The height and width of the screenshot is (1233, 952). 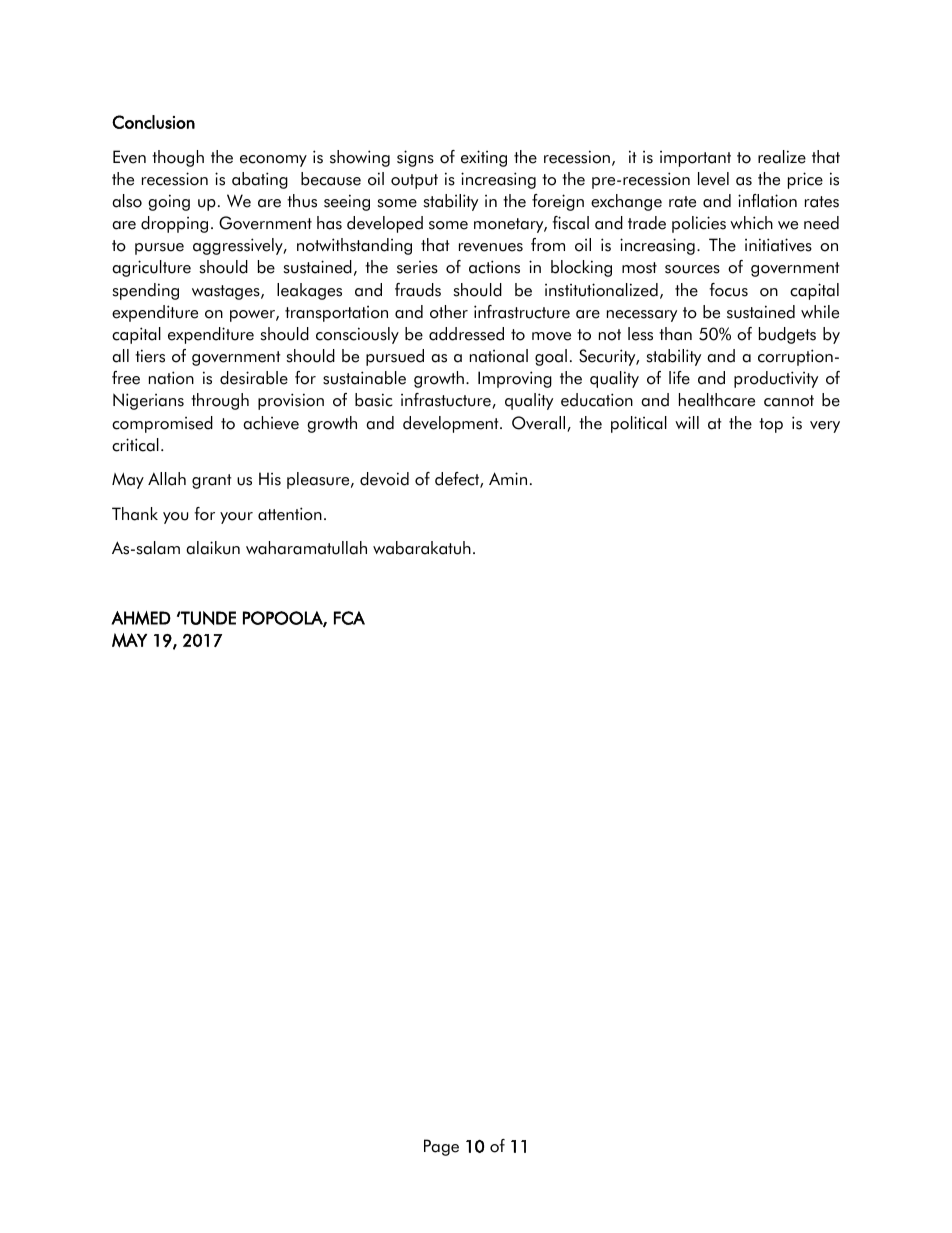 I want to click on top, so click(x=771, y=425).
